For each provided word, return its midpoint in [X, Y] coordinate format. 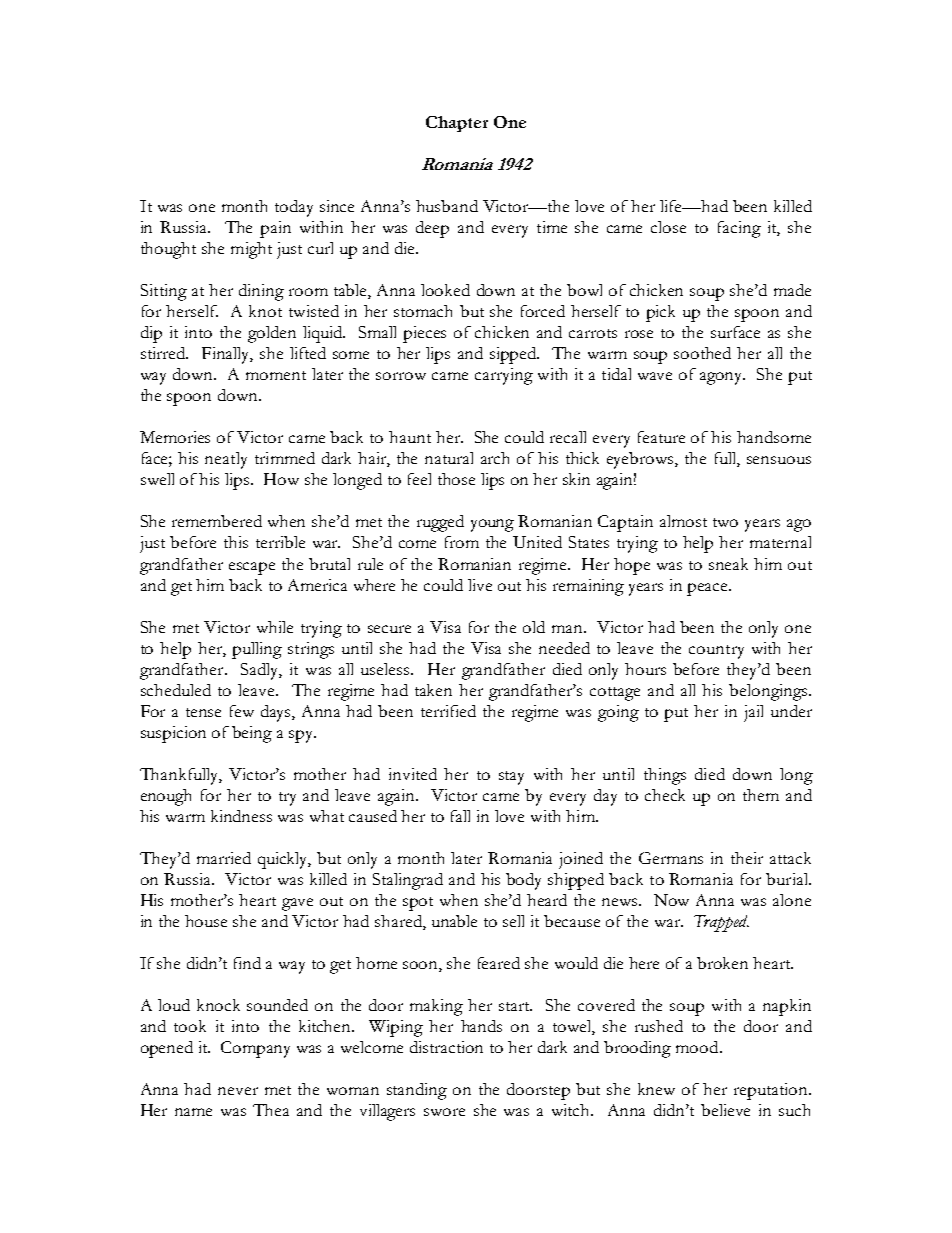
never [238, 1091]
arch [495, 458]
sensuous [779, 460]
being [252, 734]
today [294, 208]
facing [739, 229]
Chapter [457, 124]
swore [444, 1112]
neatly [226, 460]
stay [511, 778]
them [761, 795]
